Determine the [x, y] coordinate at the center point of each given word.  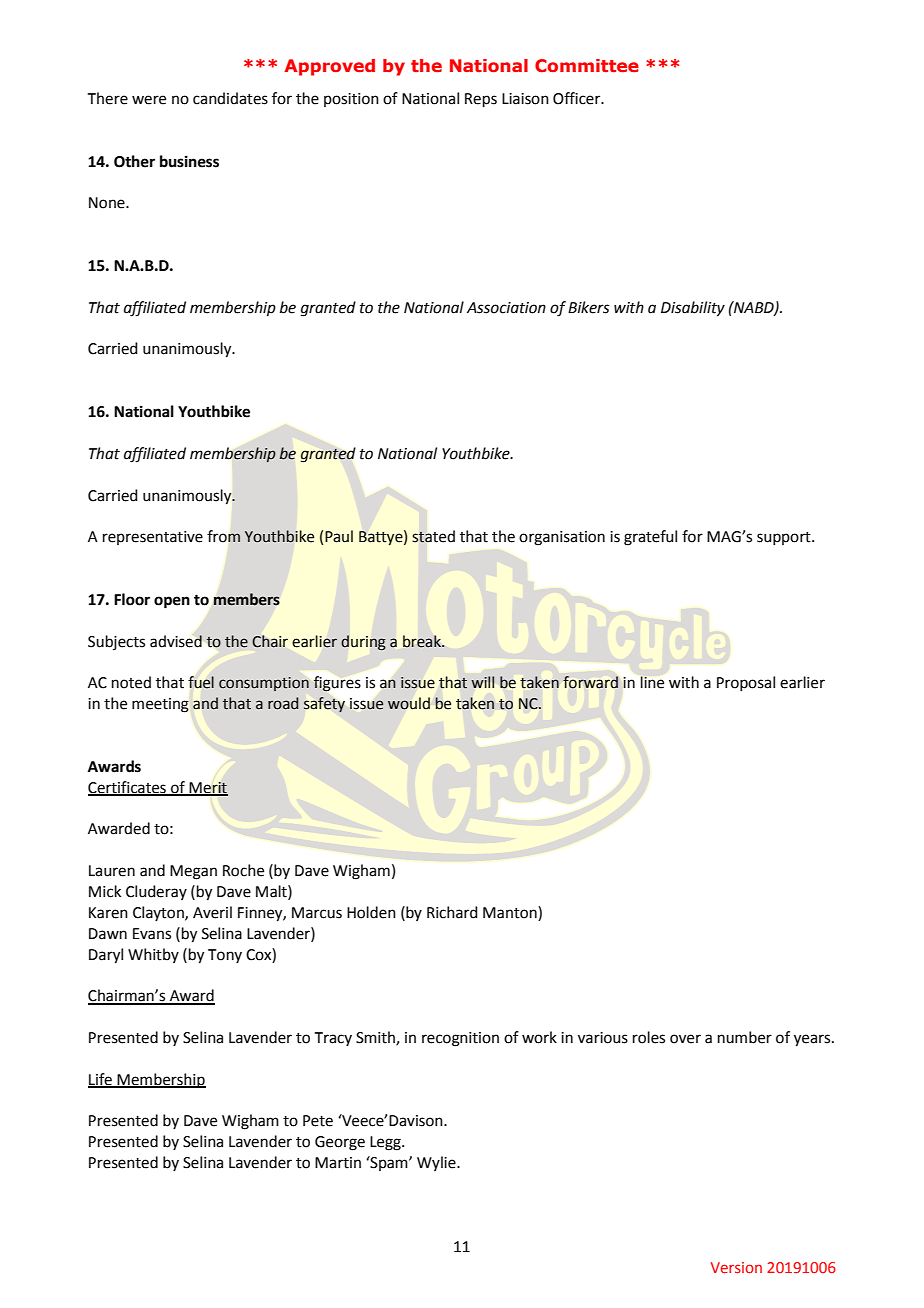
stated [433, 536]
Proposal [746, 683]
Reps [481, 100]
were [149, 100]
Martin [338, 1163]
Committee [587, 65]
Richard [452, 912]
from [224, 536]
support [785, 538]
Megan [193, 872]
